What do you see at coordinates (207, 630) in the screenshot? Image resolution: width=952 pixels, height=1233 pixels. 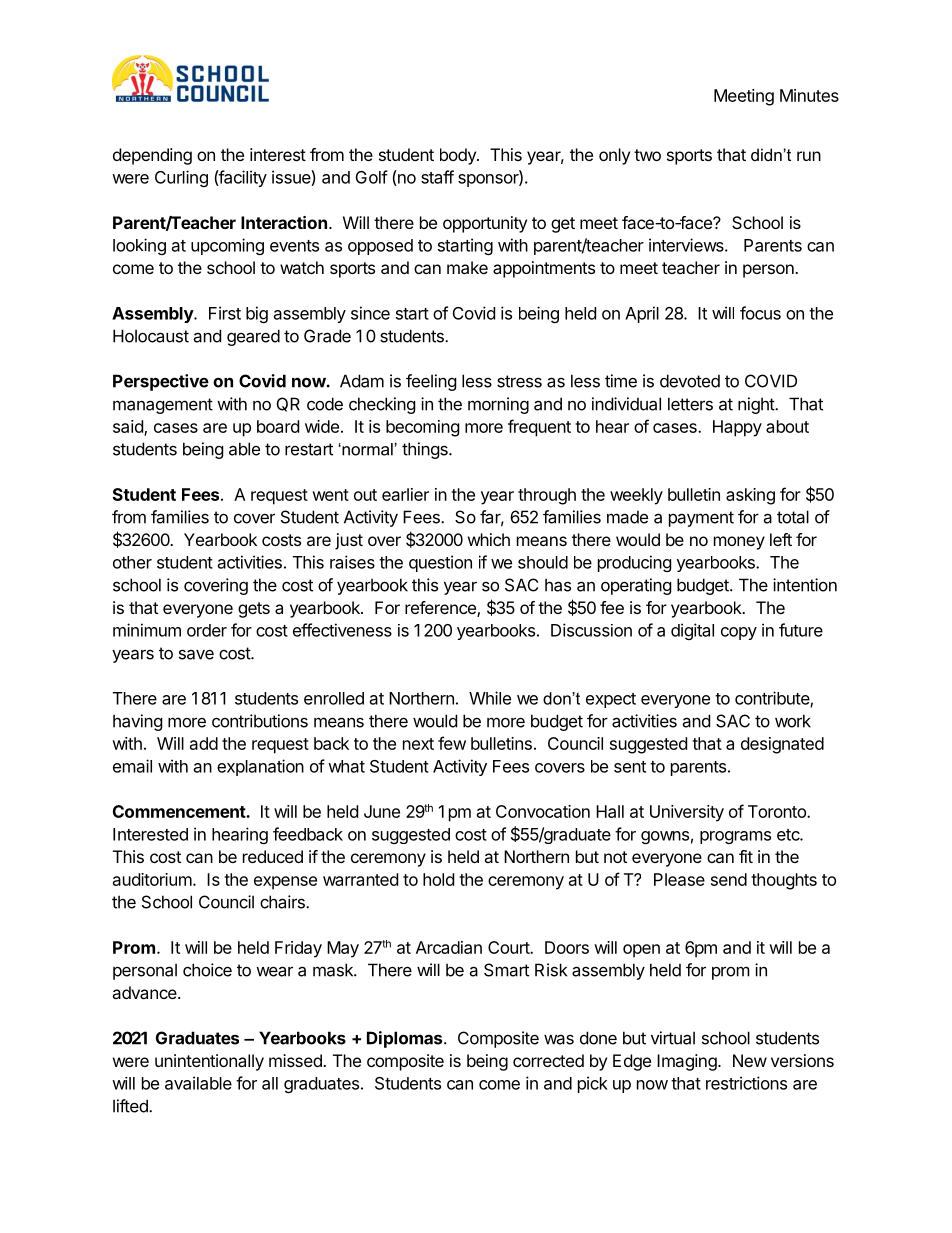 I see `order` at bounding box center [207, 630].
